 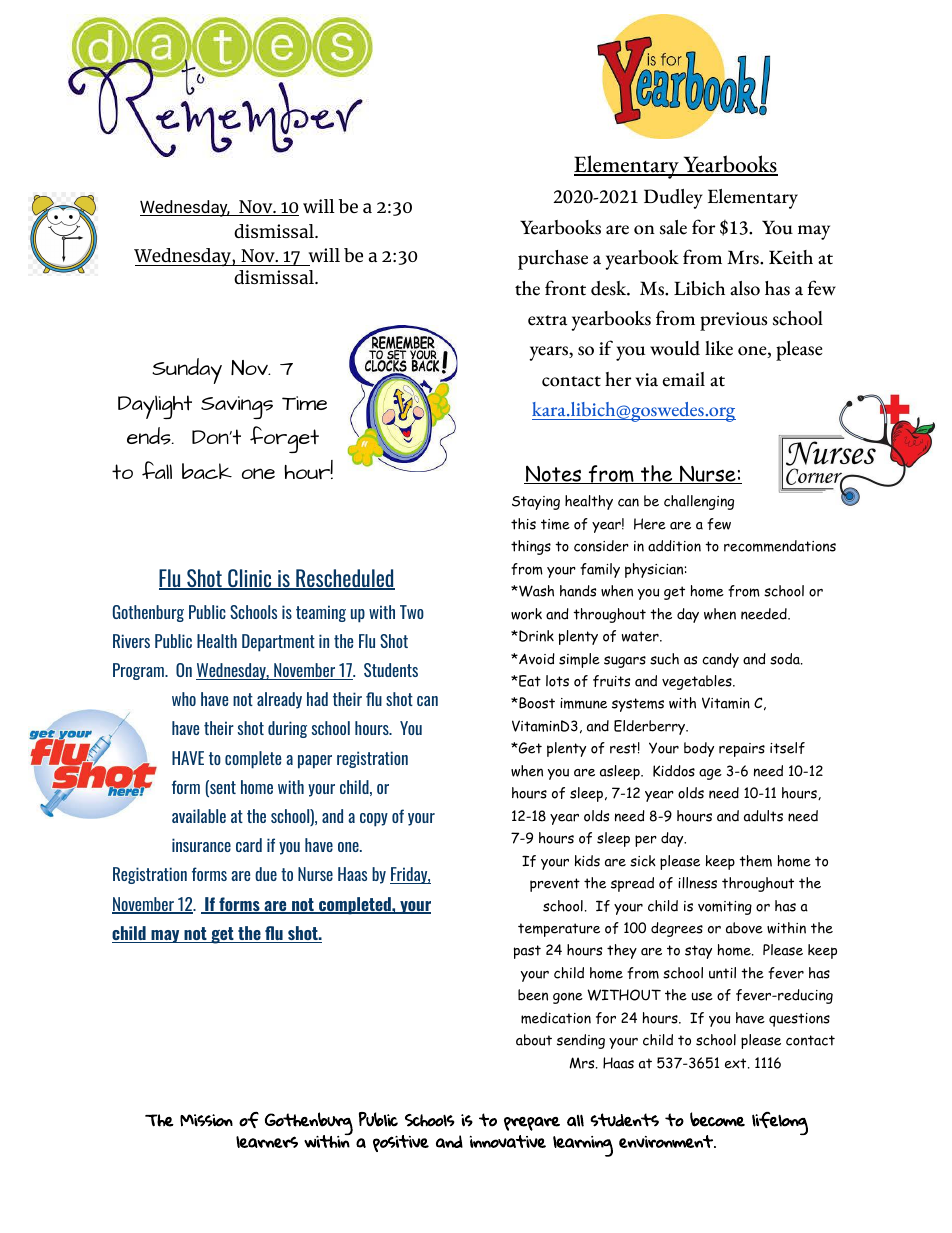 What do you see at coordinates (698, 682) in the screenshot?
I see `vegetables` at bounding box center [698, 682].
